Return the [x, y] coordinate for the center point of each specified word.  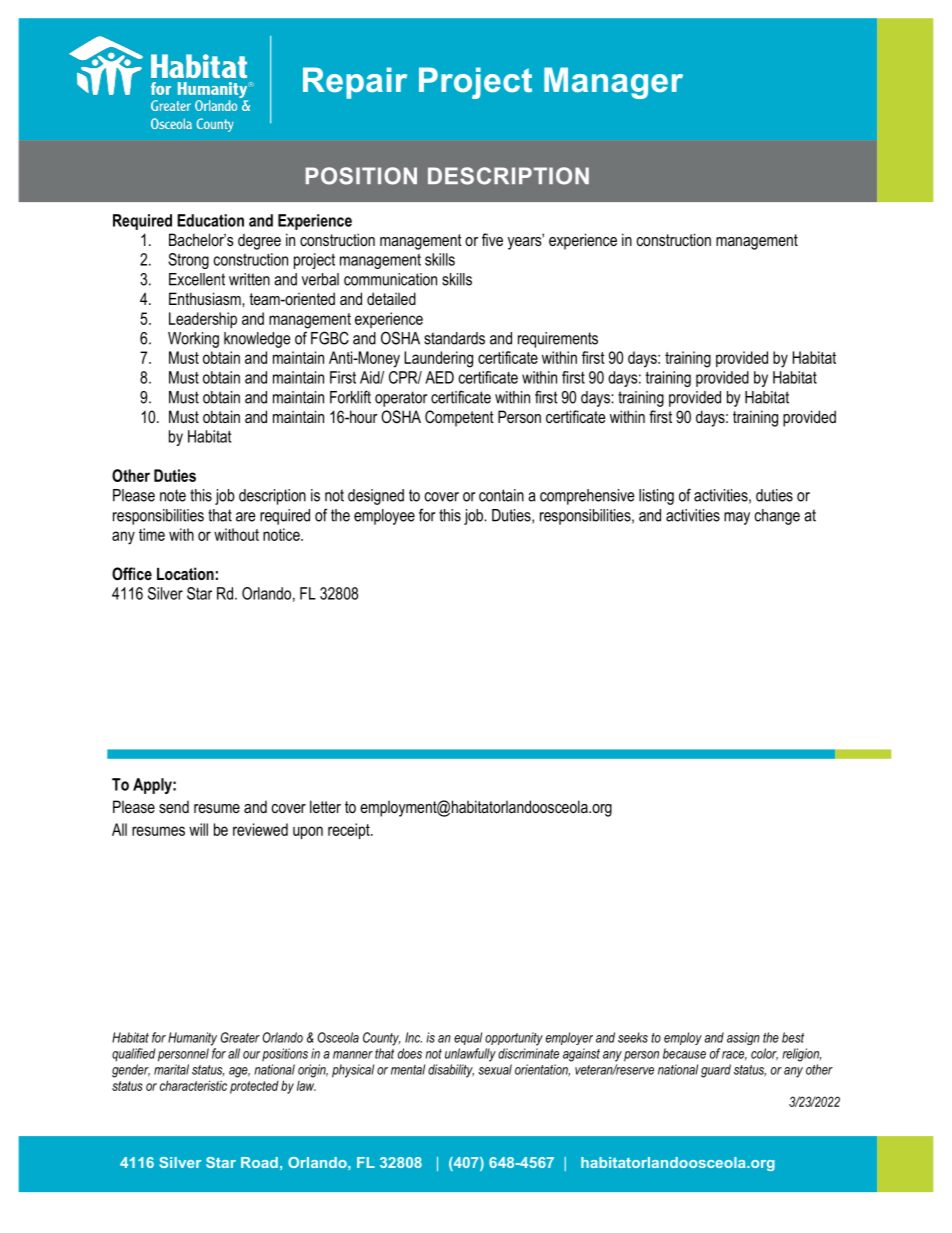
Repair [355, 83]
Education [210, 220]
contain [501, 495]
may [737, 518]
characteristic [193, 1085]
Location [185, 573]
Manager [613, 83]
